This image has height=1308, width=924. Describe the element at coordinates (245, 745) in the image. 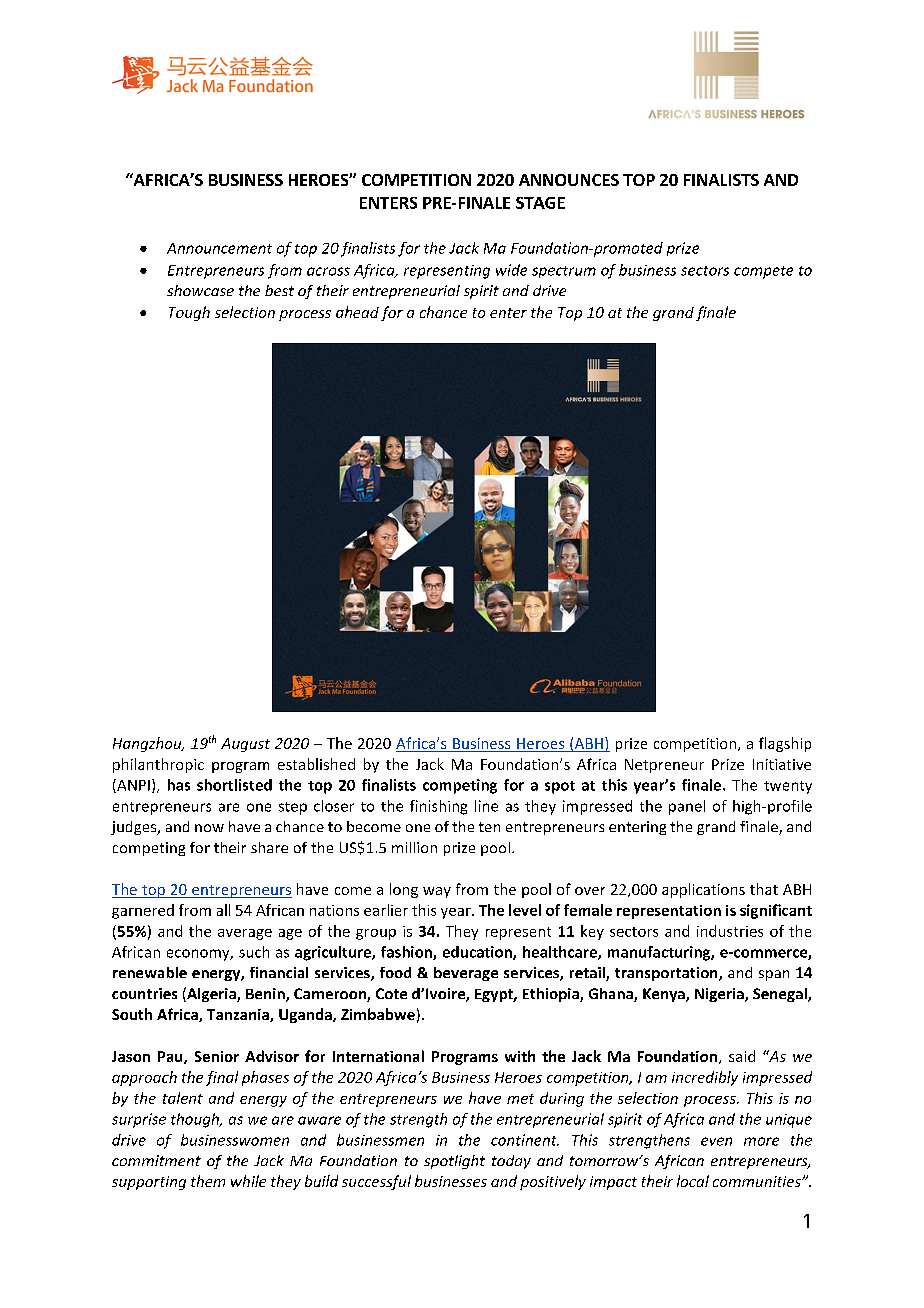

I see `August` at that location.
